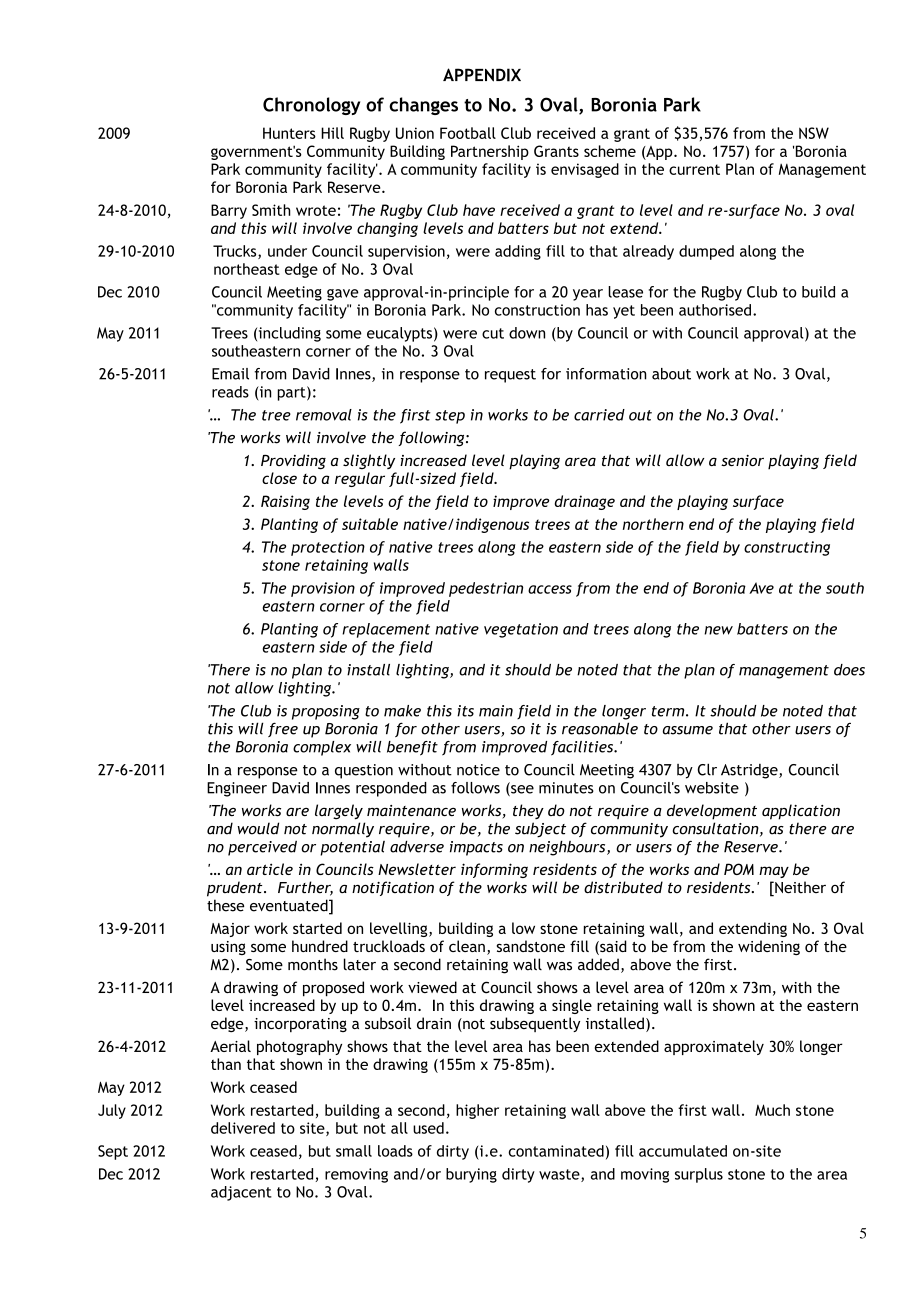 This document has width=924, height=1308. I want to click on Football, so click(468, 133).
